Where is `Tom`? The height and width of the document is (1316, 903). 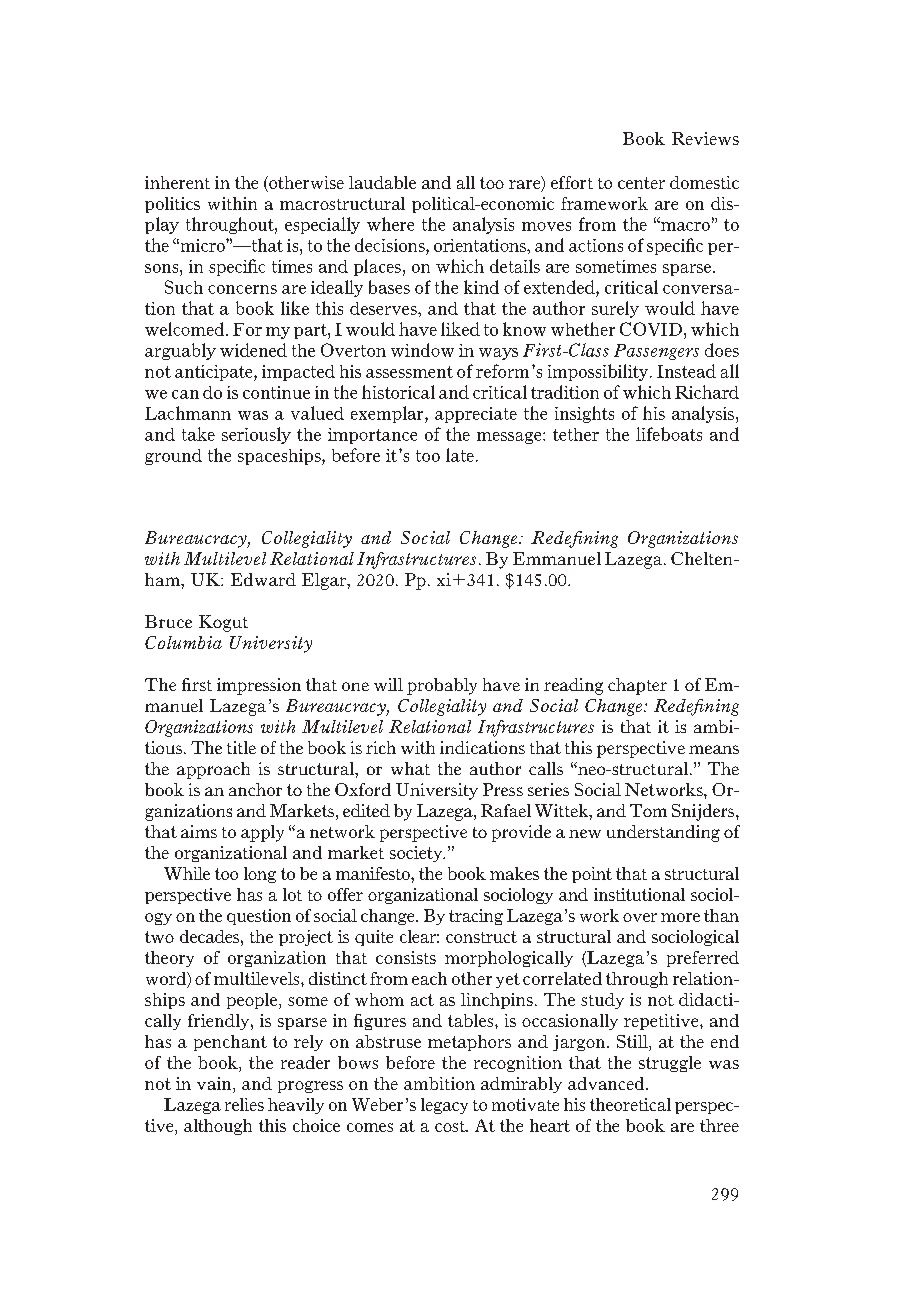 Tom is located at coordinates (648, 810).
